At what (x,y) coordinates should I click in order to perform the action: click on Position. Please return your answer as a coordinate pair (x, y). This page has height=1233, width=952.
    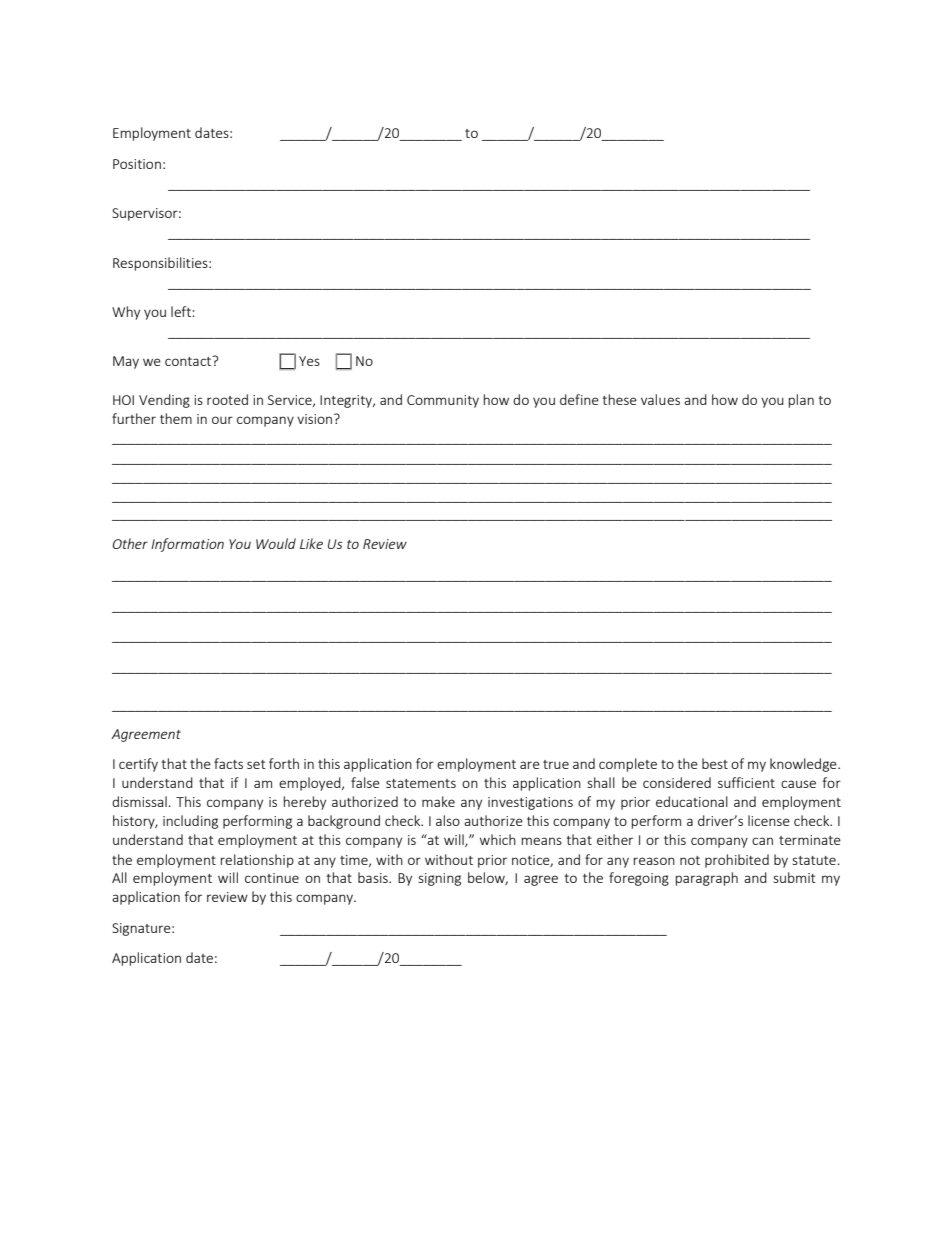
    Looking at the image, I should click on (137, 164).
